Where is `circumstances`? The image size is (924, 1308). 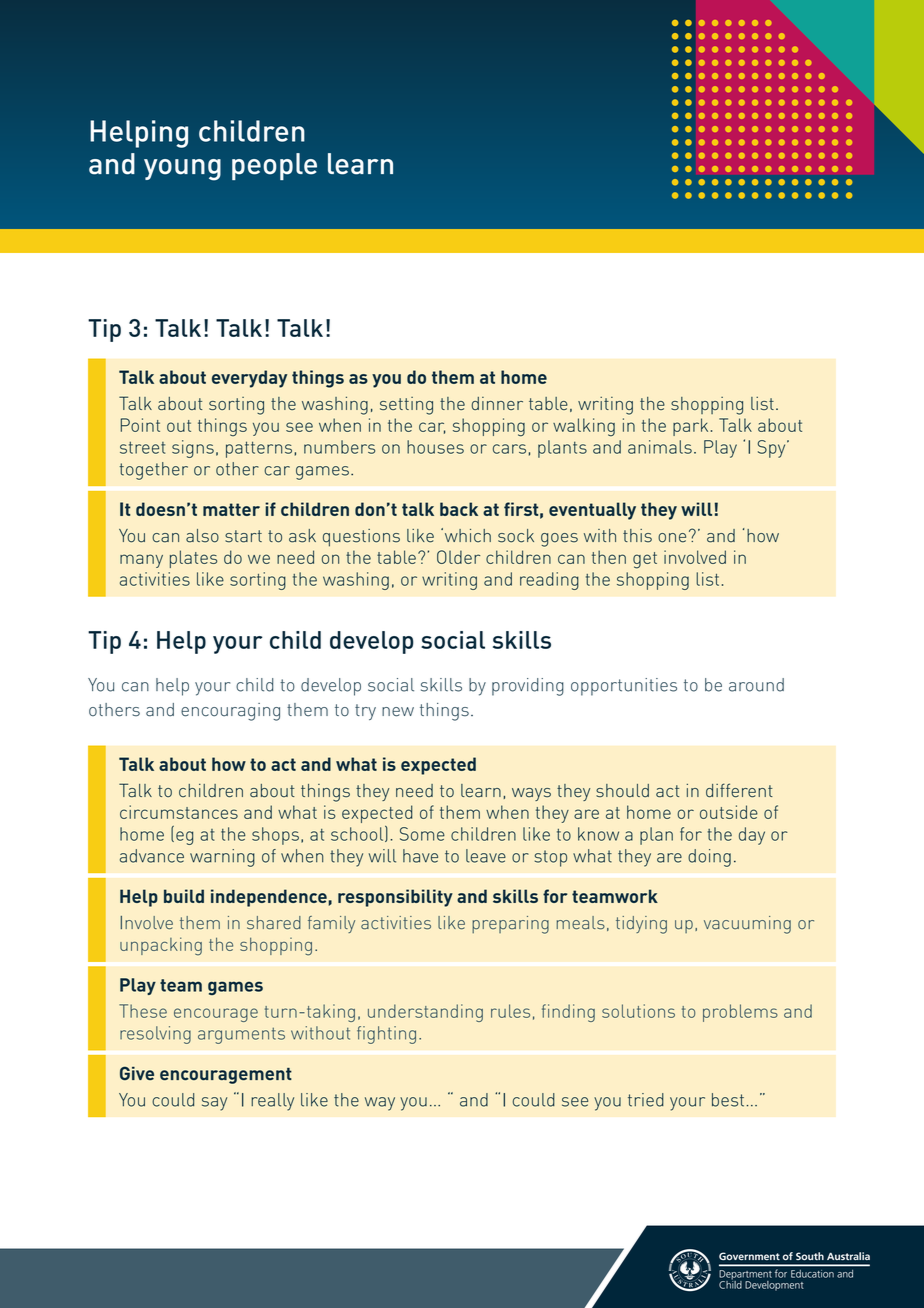
circumstances is located at coordinates (179, 812).
